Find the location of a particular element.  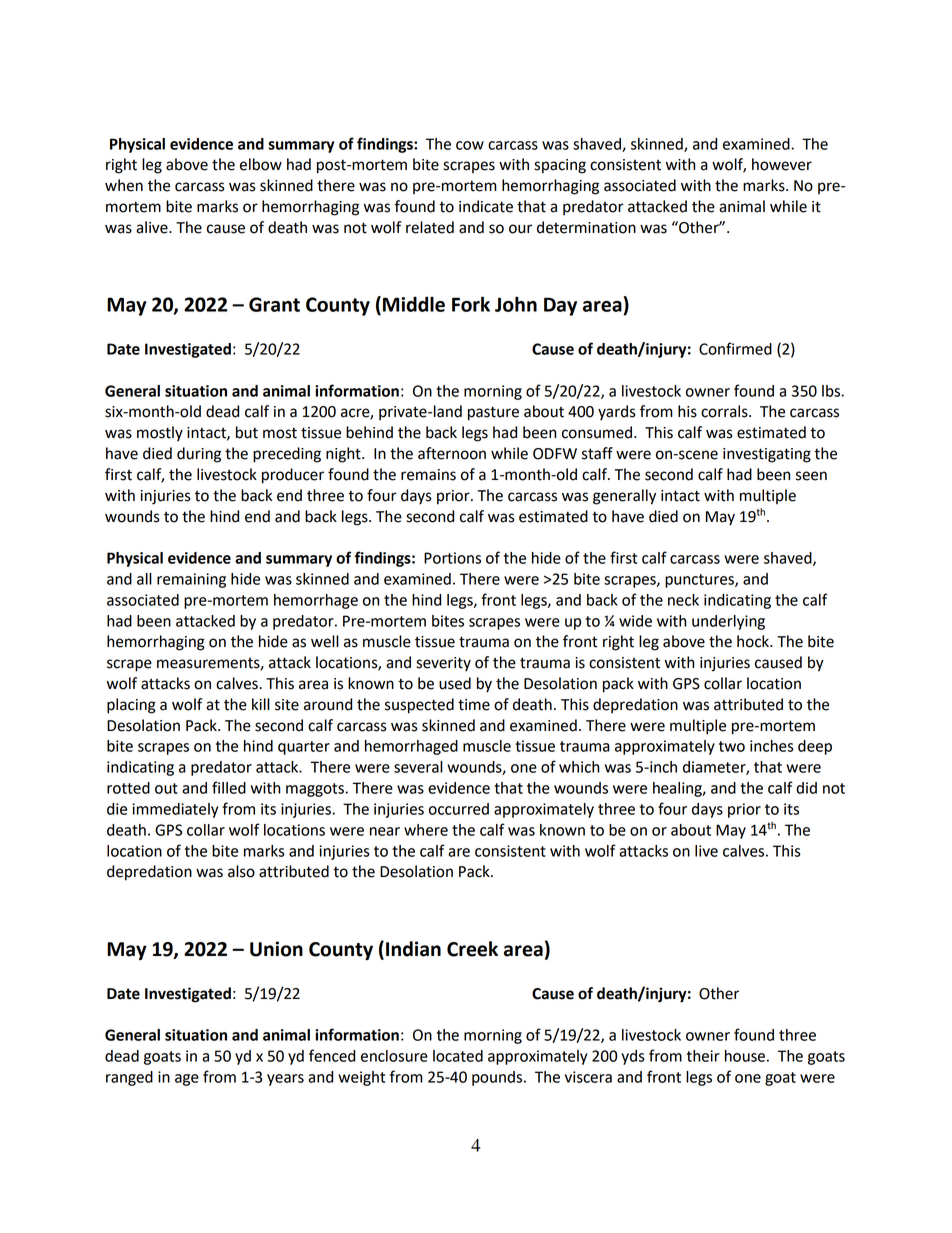

when is located at coordinates (124, 185).
